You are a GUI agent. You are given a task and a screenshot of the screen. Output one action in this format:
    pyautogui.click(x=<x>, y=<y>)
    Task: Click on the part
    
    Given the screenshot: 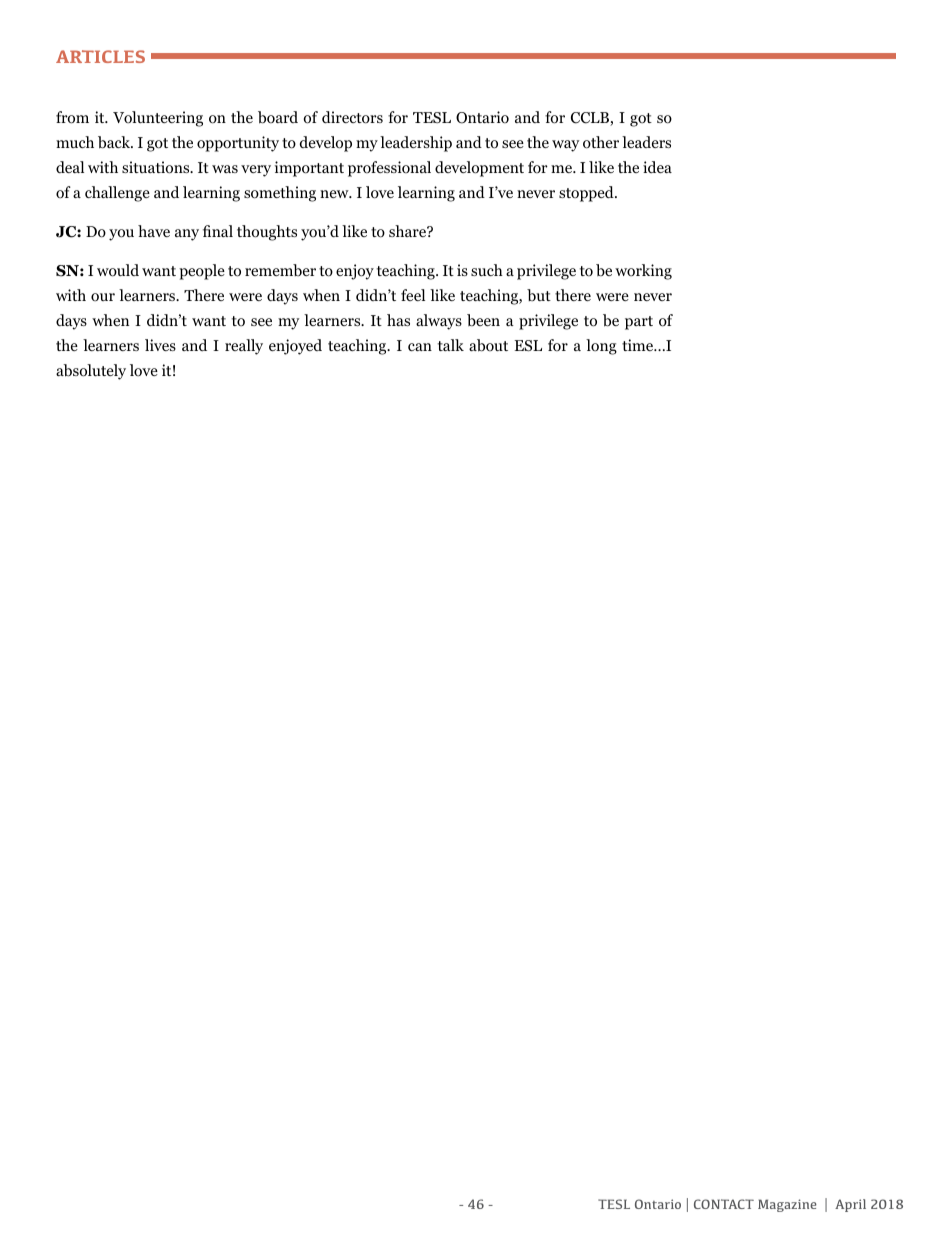 What is the action you would take?
    pyautogui.click(x=639, y=323)
